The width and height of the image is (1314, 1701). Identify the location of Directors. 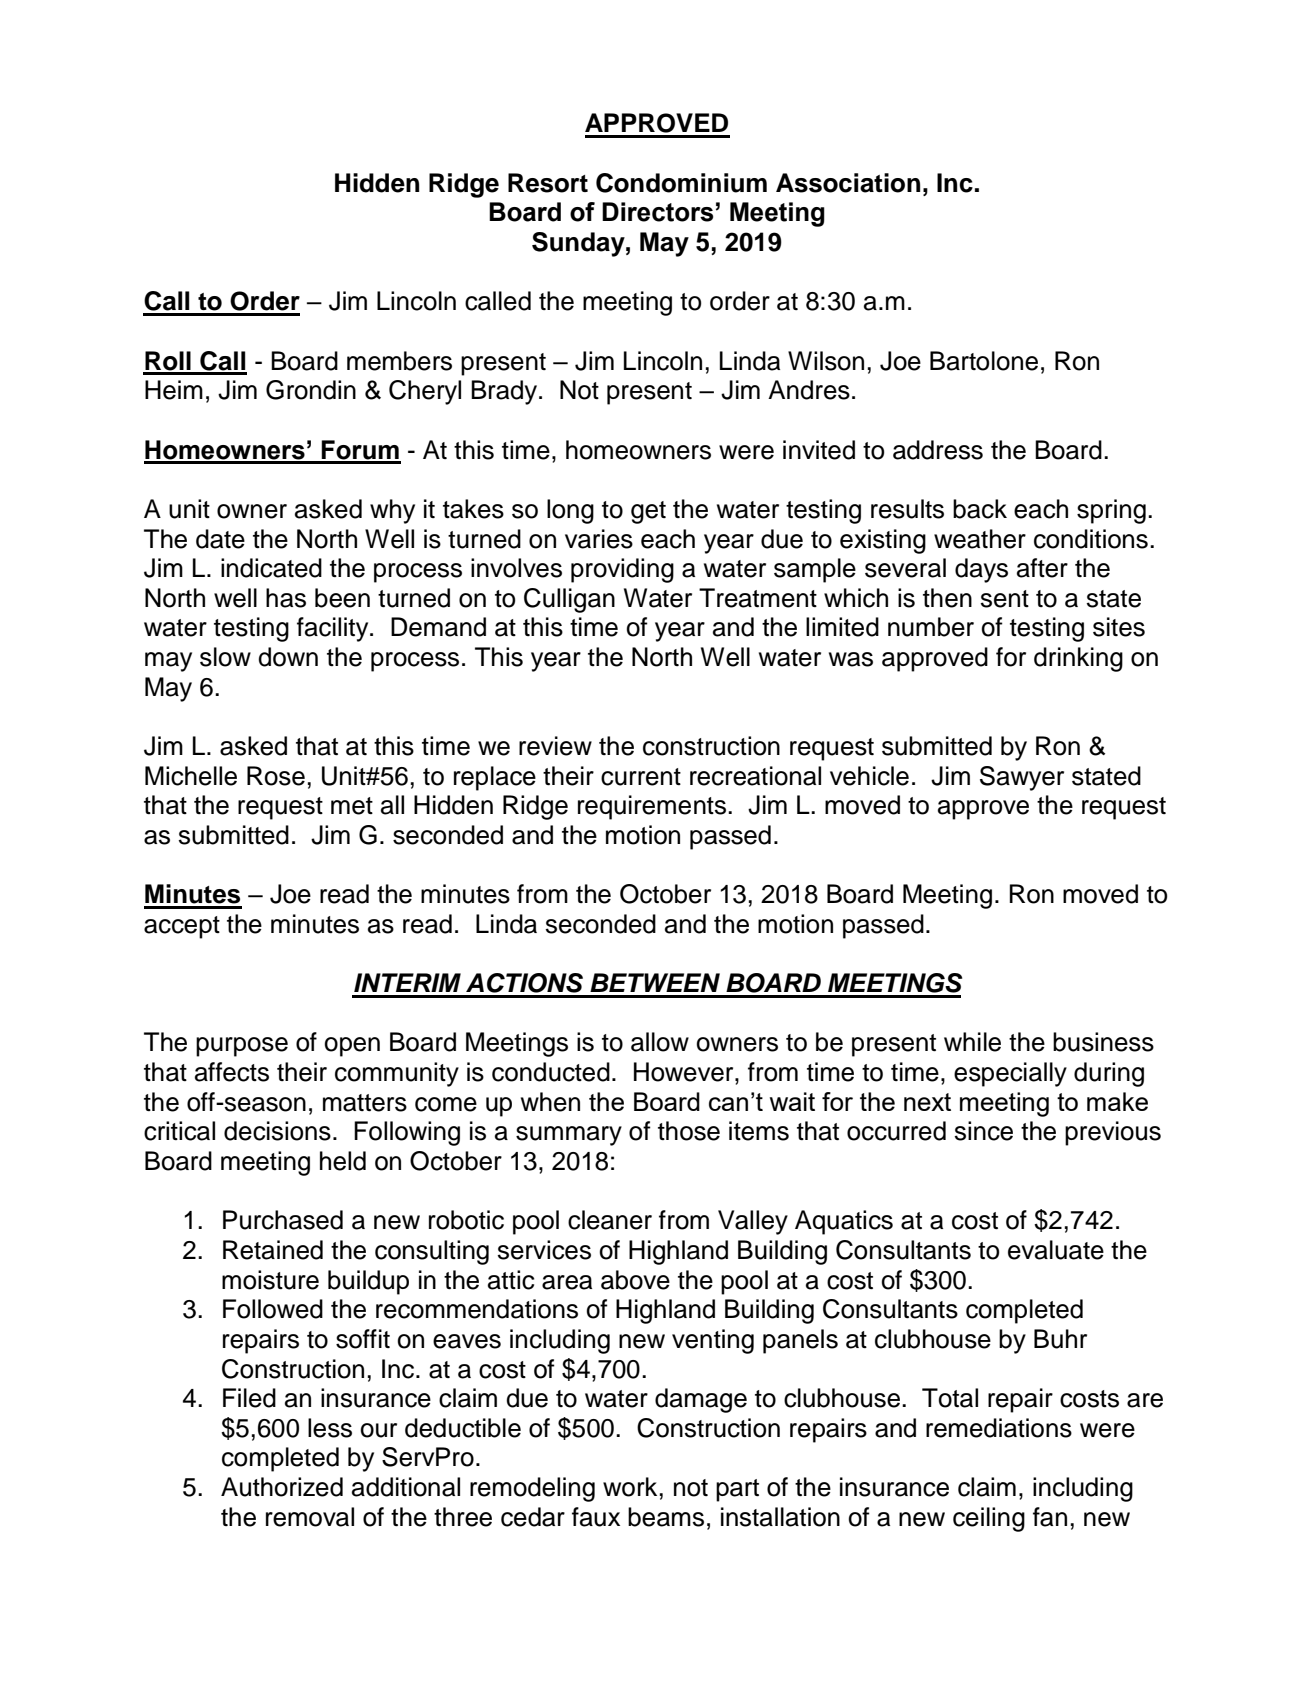
(657, 212).
